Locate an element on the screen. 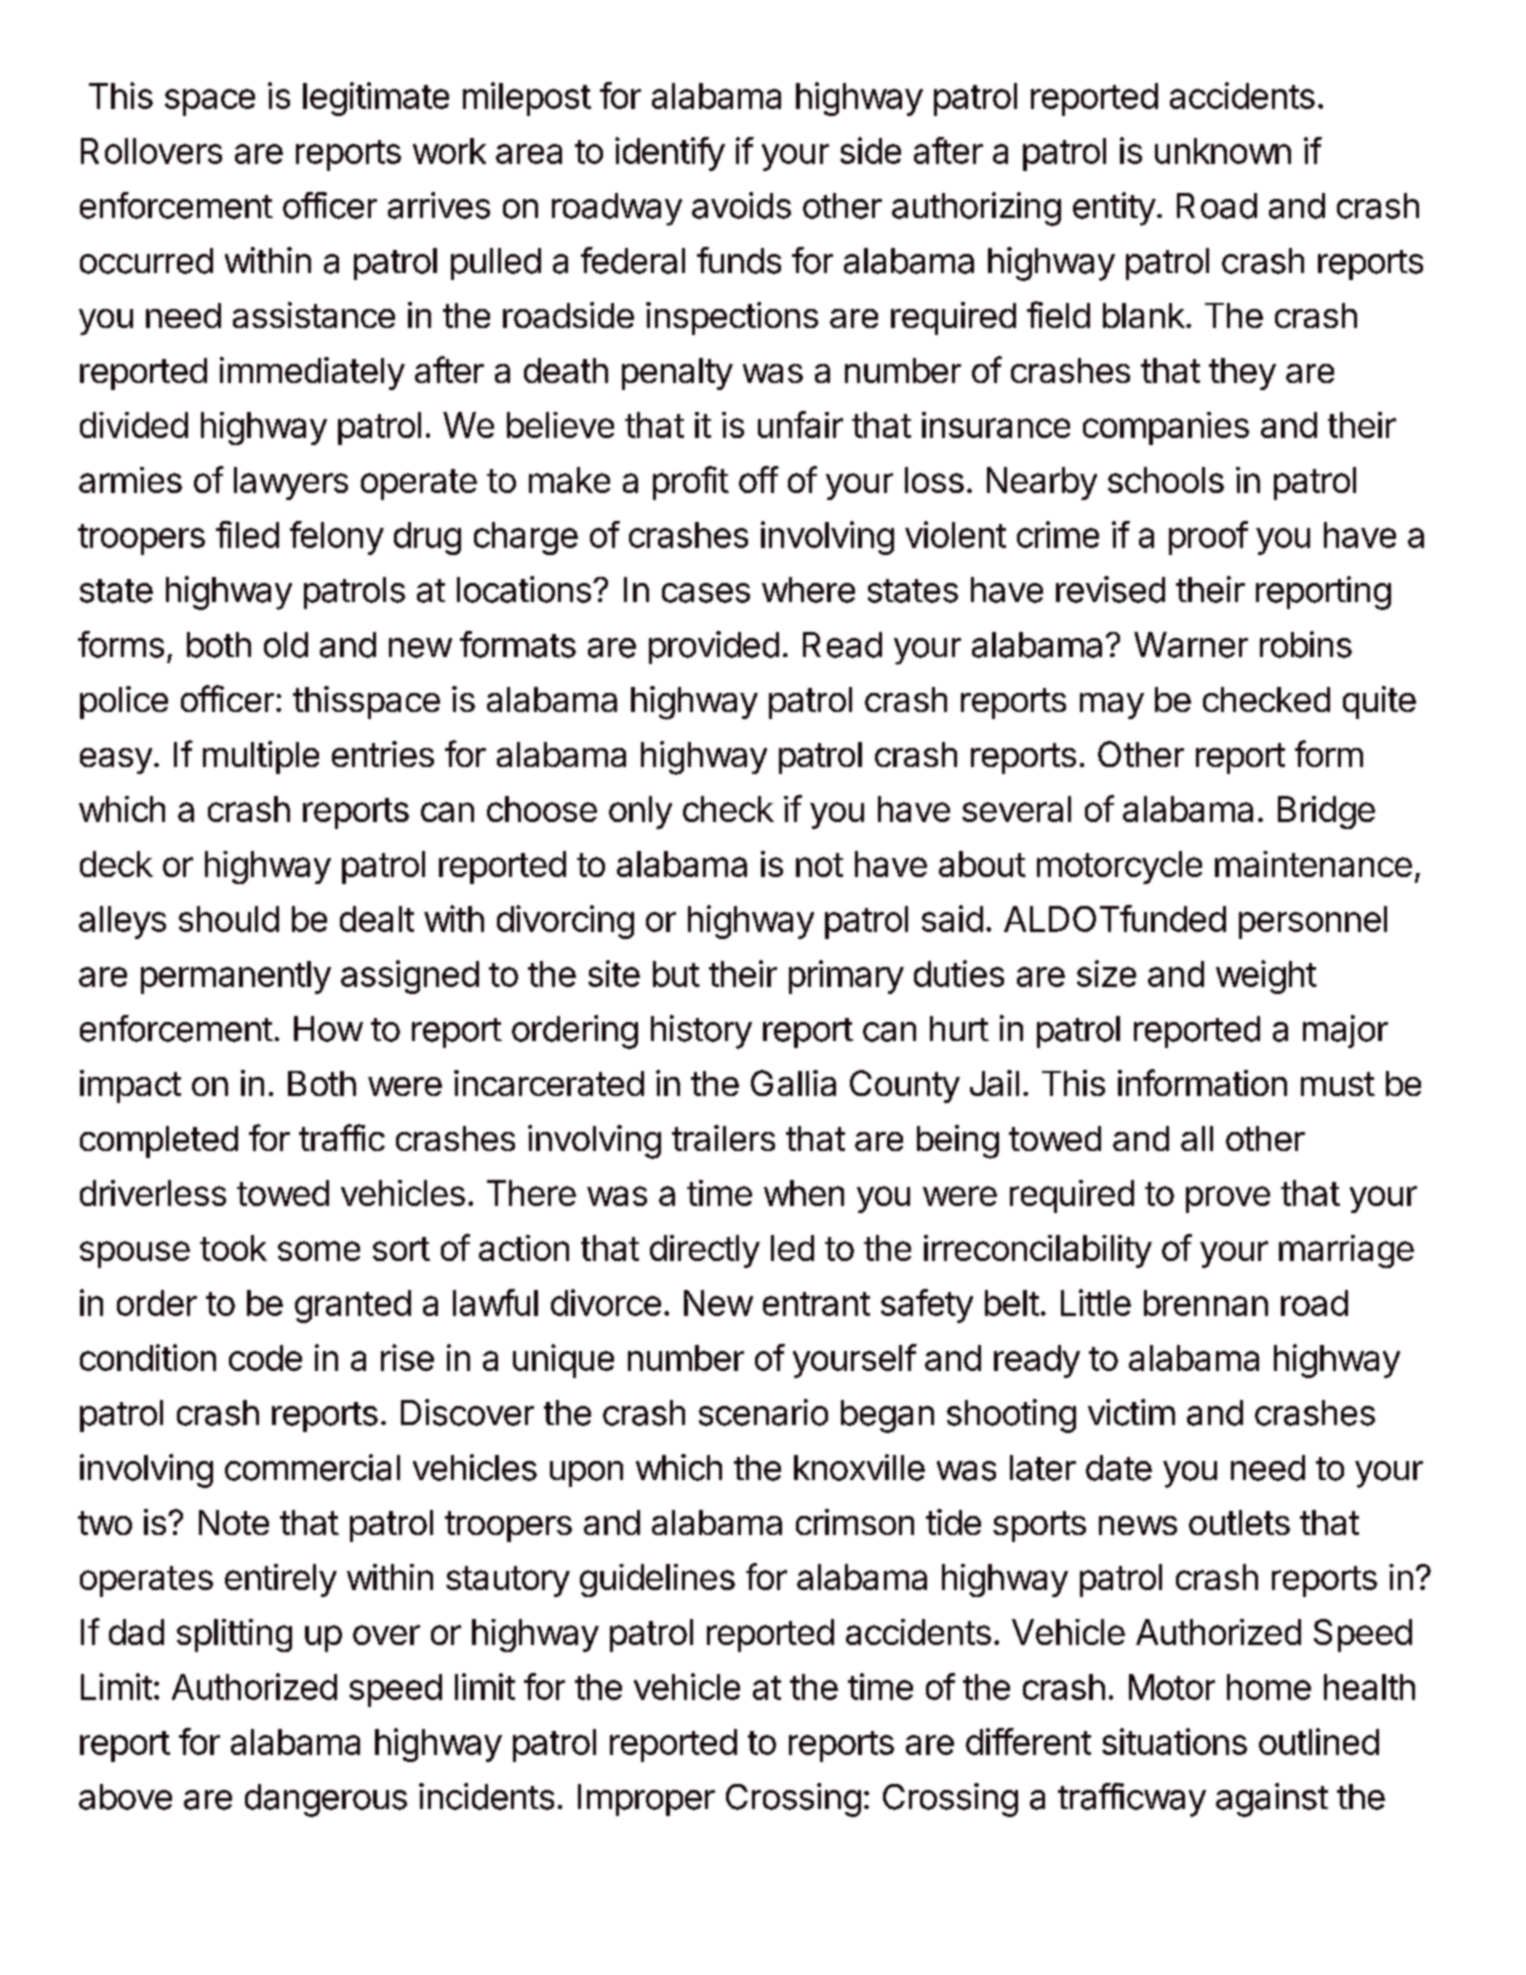 This screenshot has width=1526, height=1975. prove is located at coordinates (1228, 1199).
